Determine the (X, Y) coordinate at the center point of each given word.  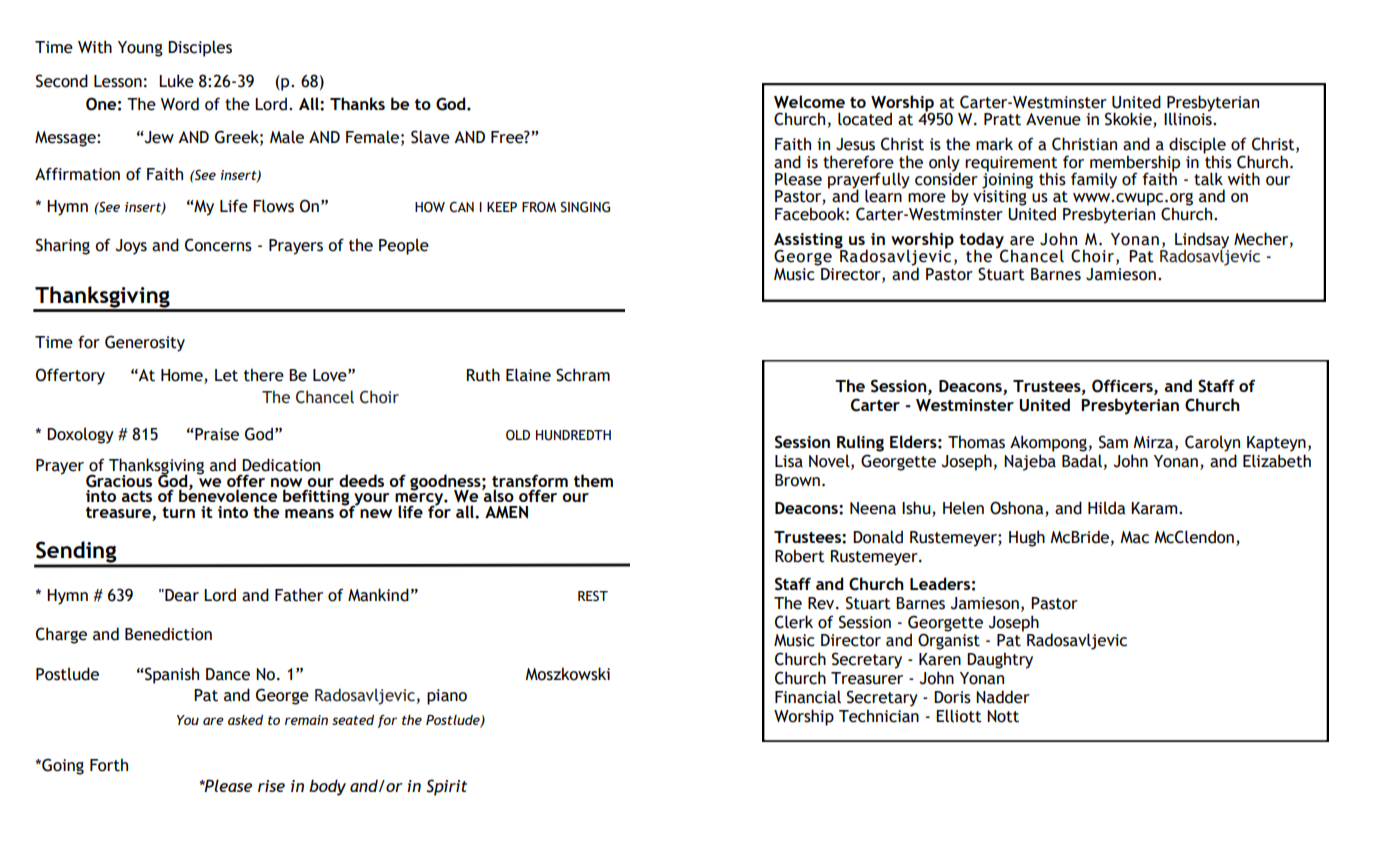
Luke (176, 81)
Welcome (809, 102)
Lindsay (1202, 241)
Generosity (145, 343)
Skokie (1129, 120)
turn (178, 512)
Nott (1003, 716)
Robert (800, 556)
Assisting (809, 242)
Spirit (446, 787)
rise (271, 786)
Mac (1134, 537)
